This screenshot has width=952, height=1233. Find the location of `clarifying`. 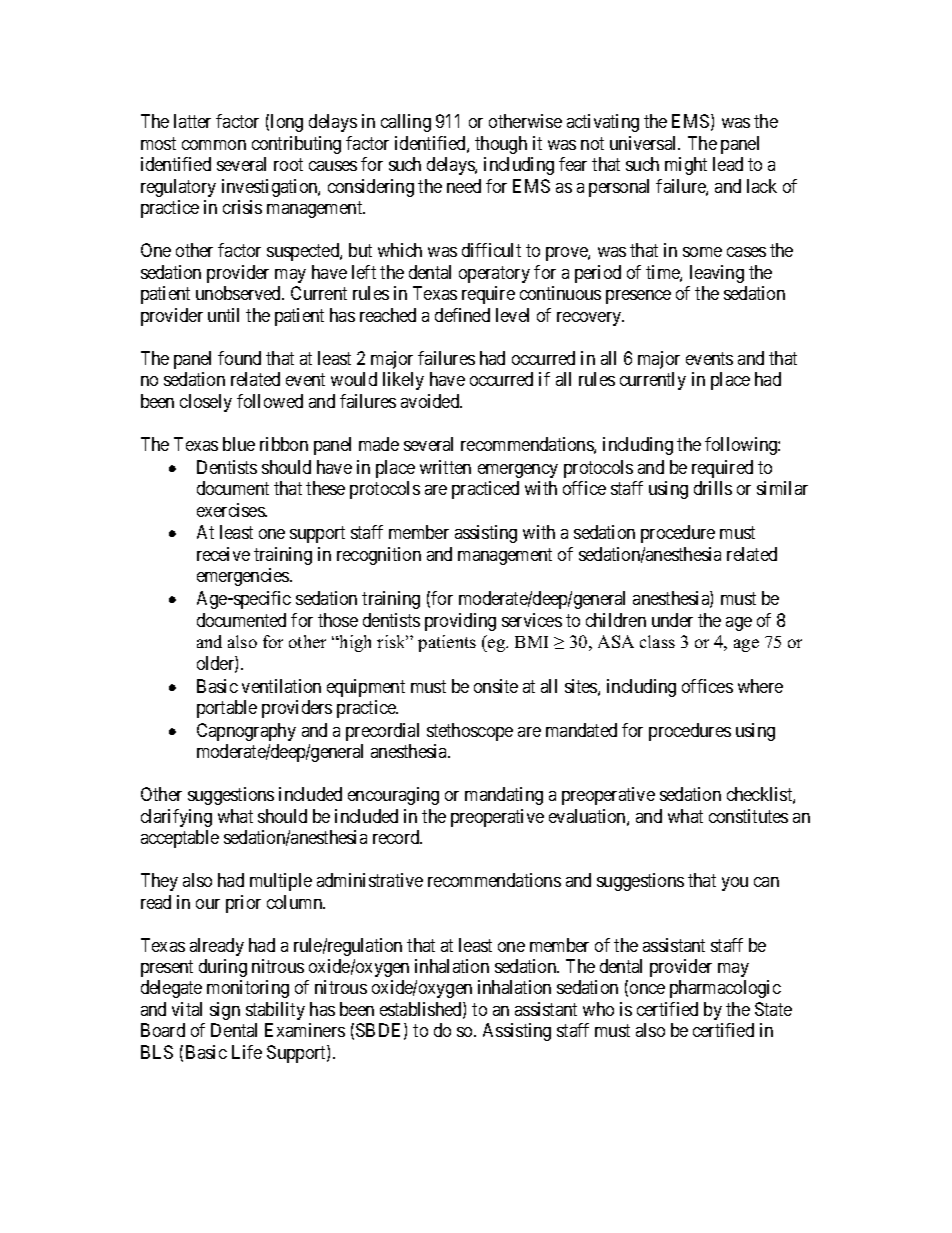

clarifying is located at coordinates (176, 818).
